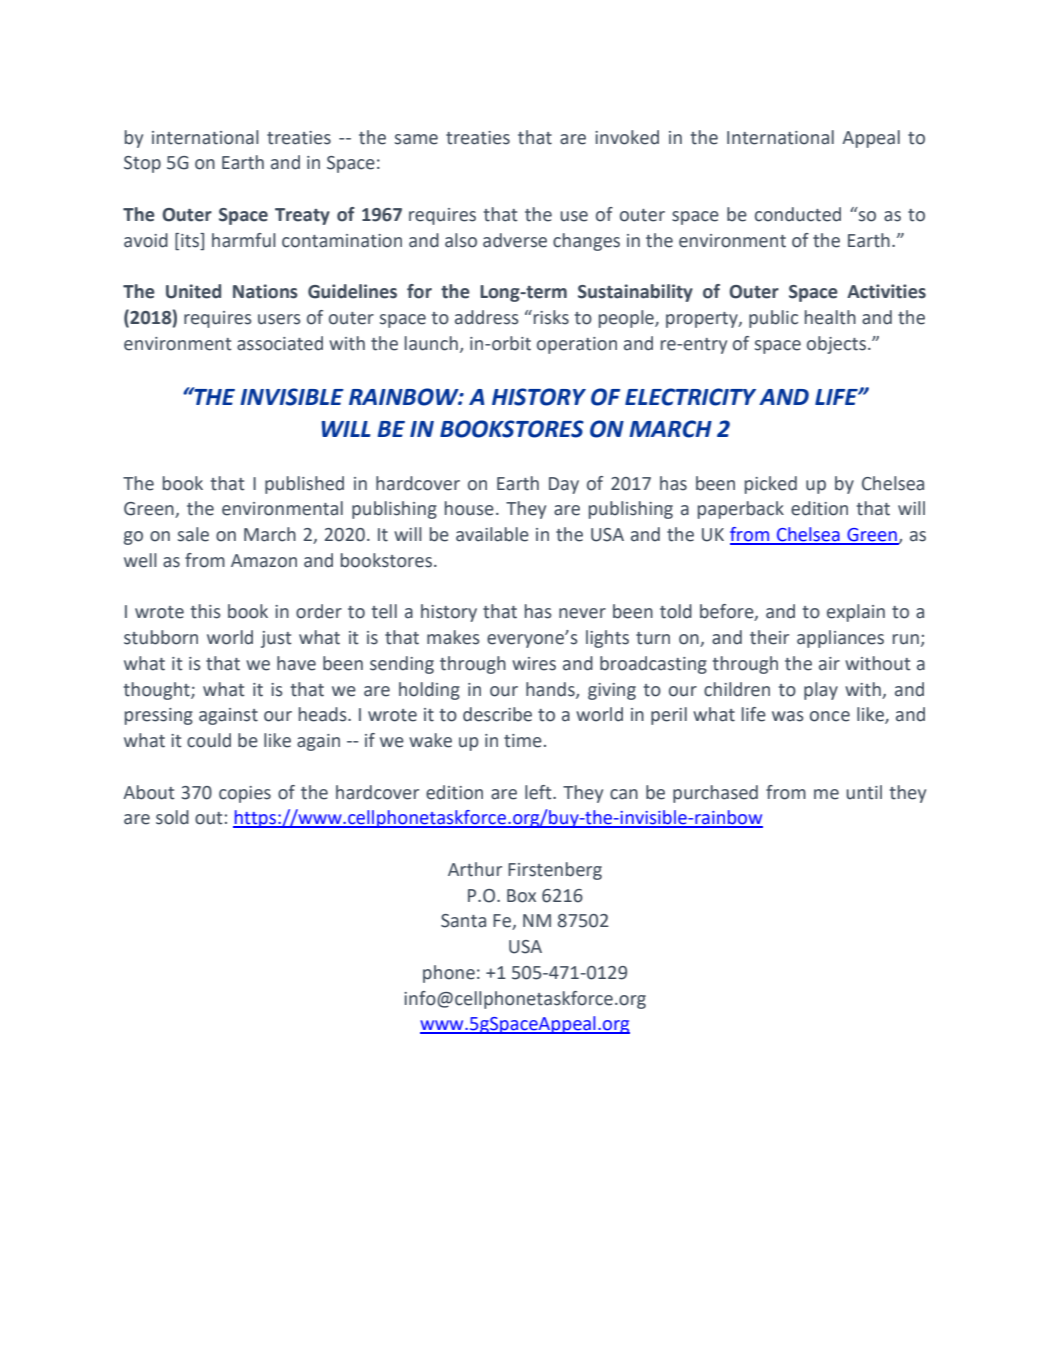 The image size is (1050, 1359). What do you see at coordinates (193, 534) in the screenshot?
I see `sale` at bounding box center [193, 534].
